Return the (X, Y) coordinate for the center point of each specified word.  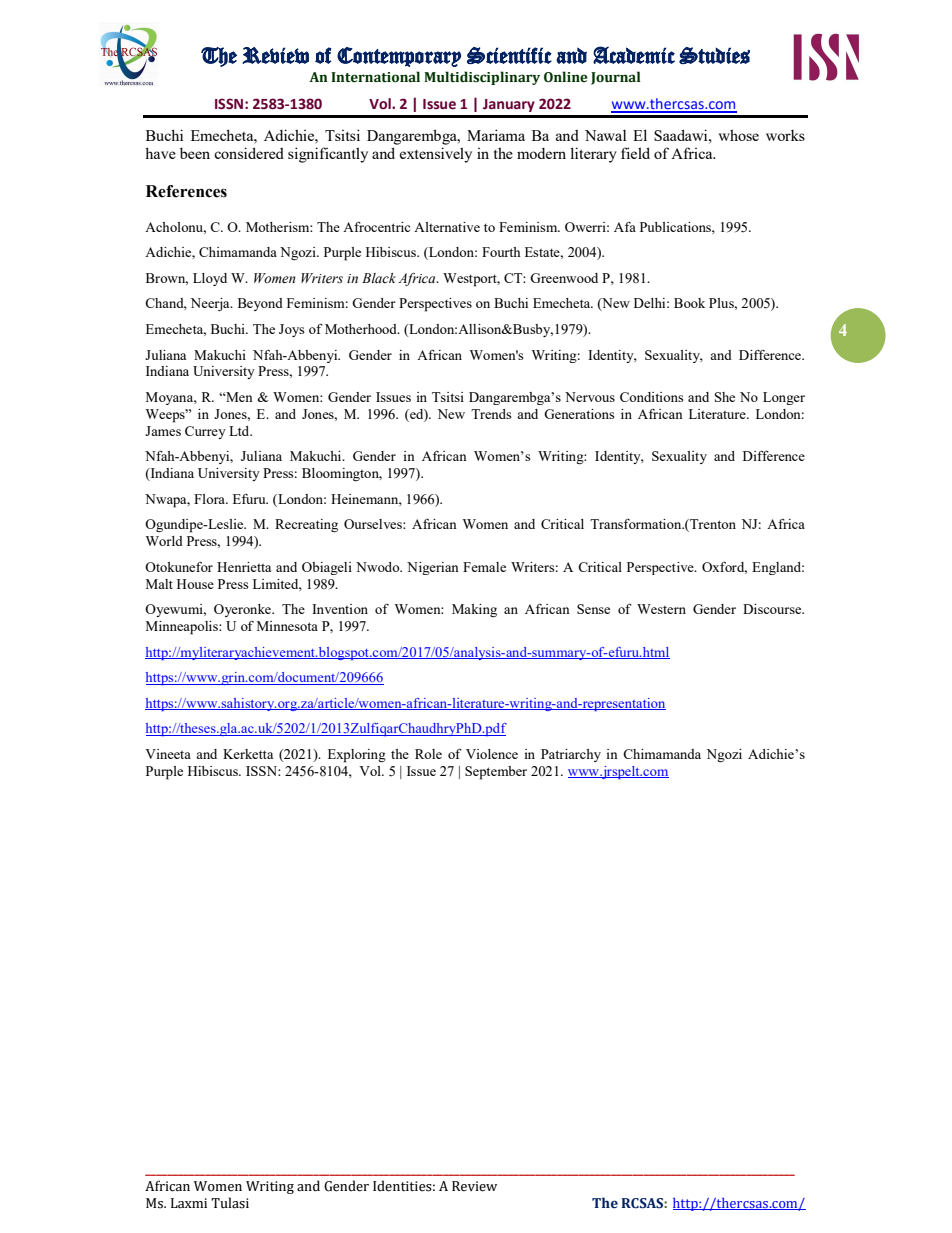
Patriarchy (571, 755)
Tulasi (230, 1203)
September (496, 773)
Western (661, 609)
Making (474, 610)
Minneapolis (183, 628)
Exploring (357, 756)
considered (249, 153)
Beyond (260, 304)
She (725, 397)
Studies (714, 55)
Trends (491, 414)
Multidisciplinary (482, 78)
